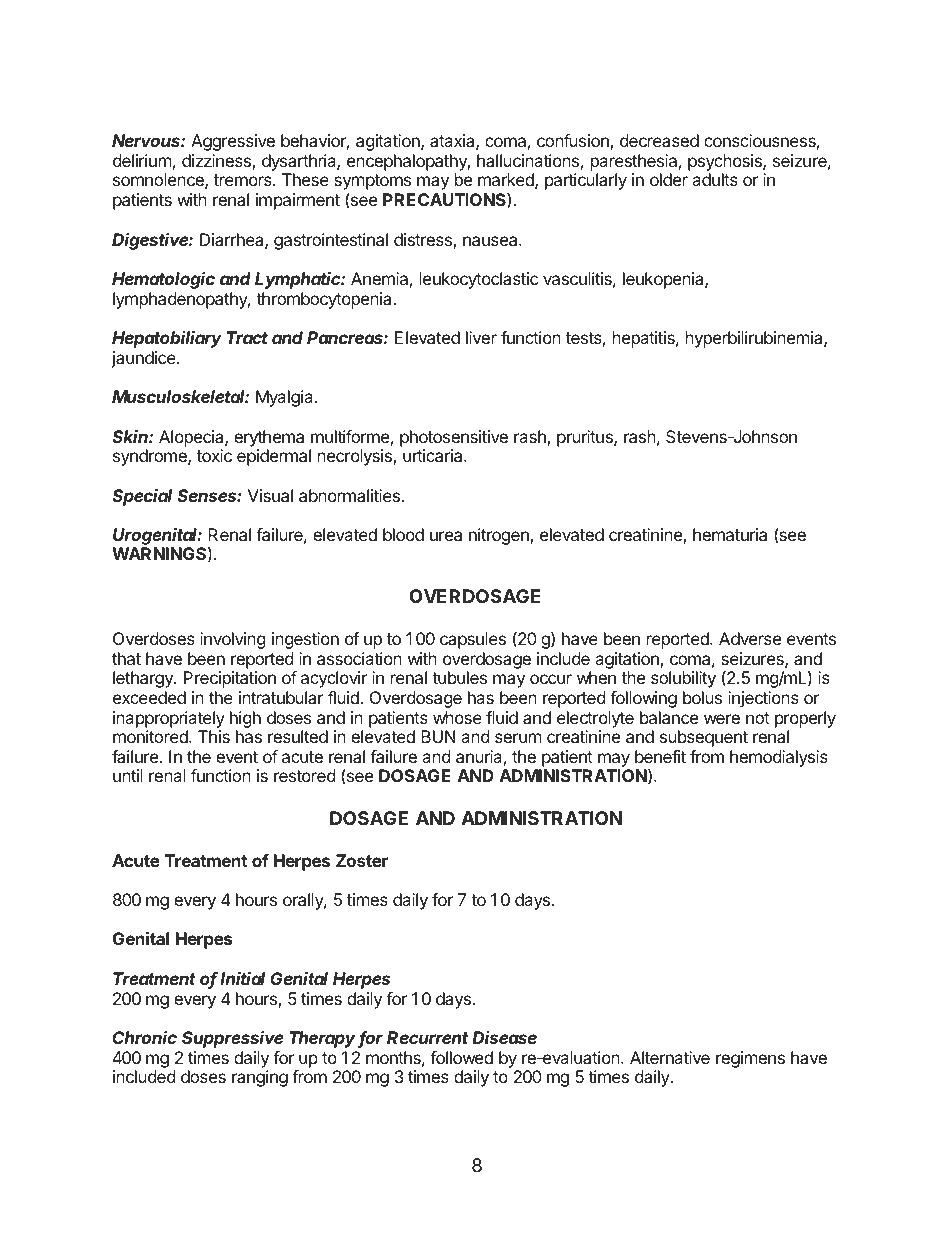 The width and height of the document is (952, 1233). I want to click on psychosis, so click(726, 164).
